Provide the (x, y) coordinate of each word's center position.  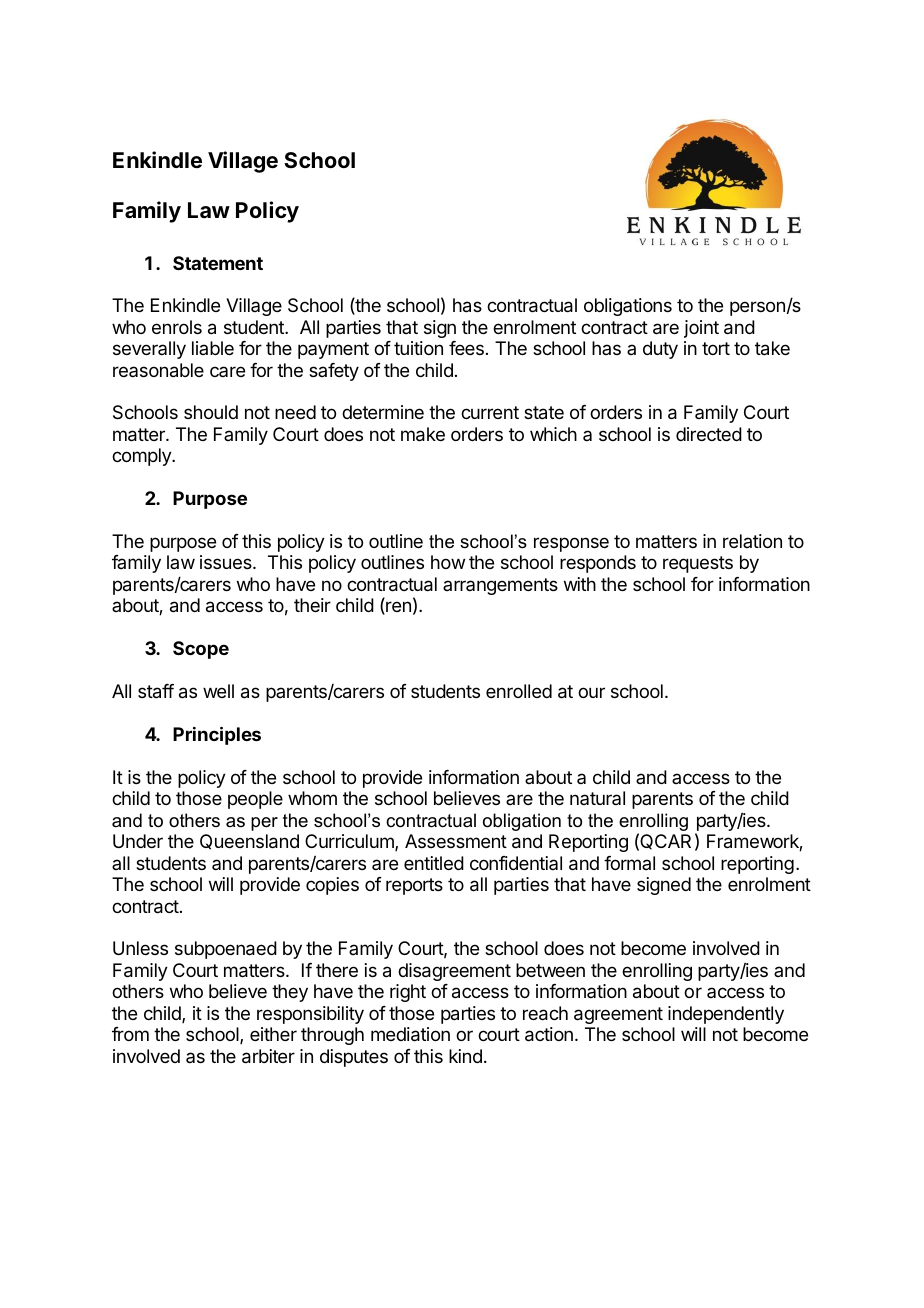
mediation (410, 1034)
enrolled (519, 691)
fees (466, 348)
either (273, 1034)
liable (213, 348)
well (218, 691)
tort (716, 348)
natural (597, 798)
